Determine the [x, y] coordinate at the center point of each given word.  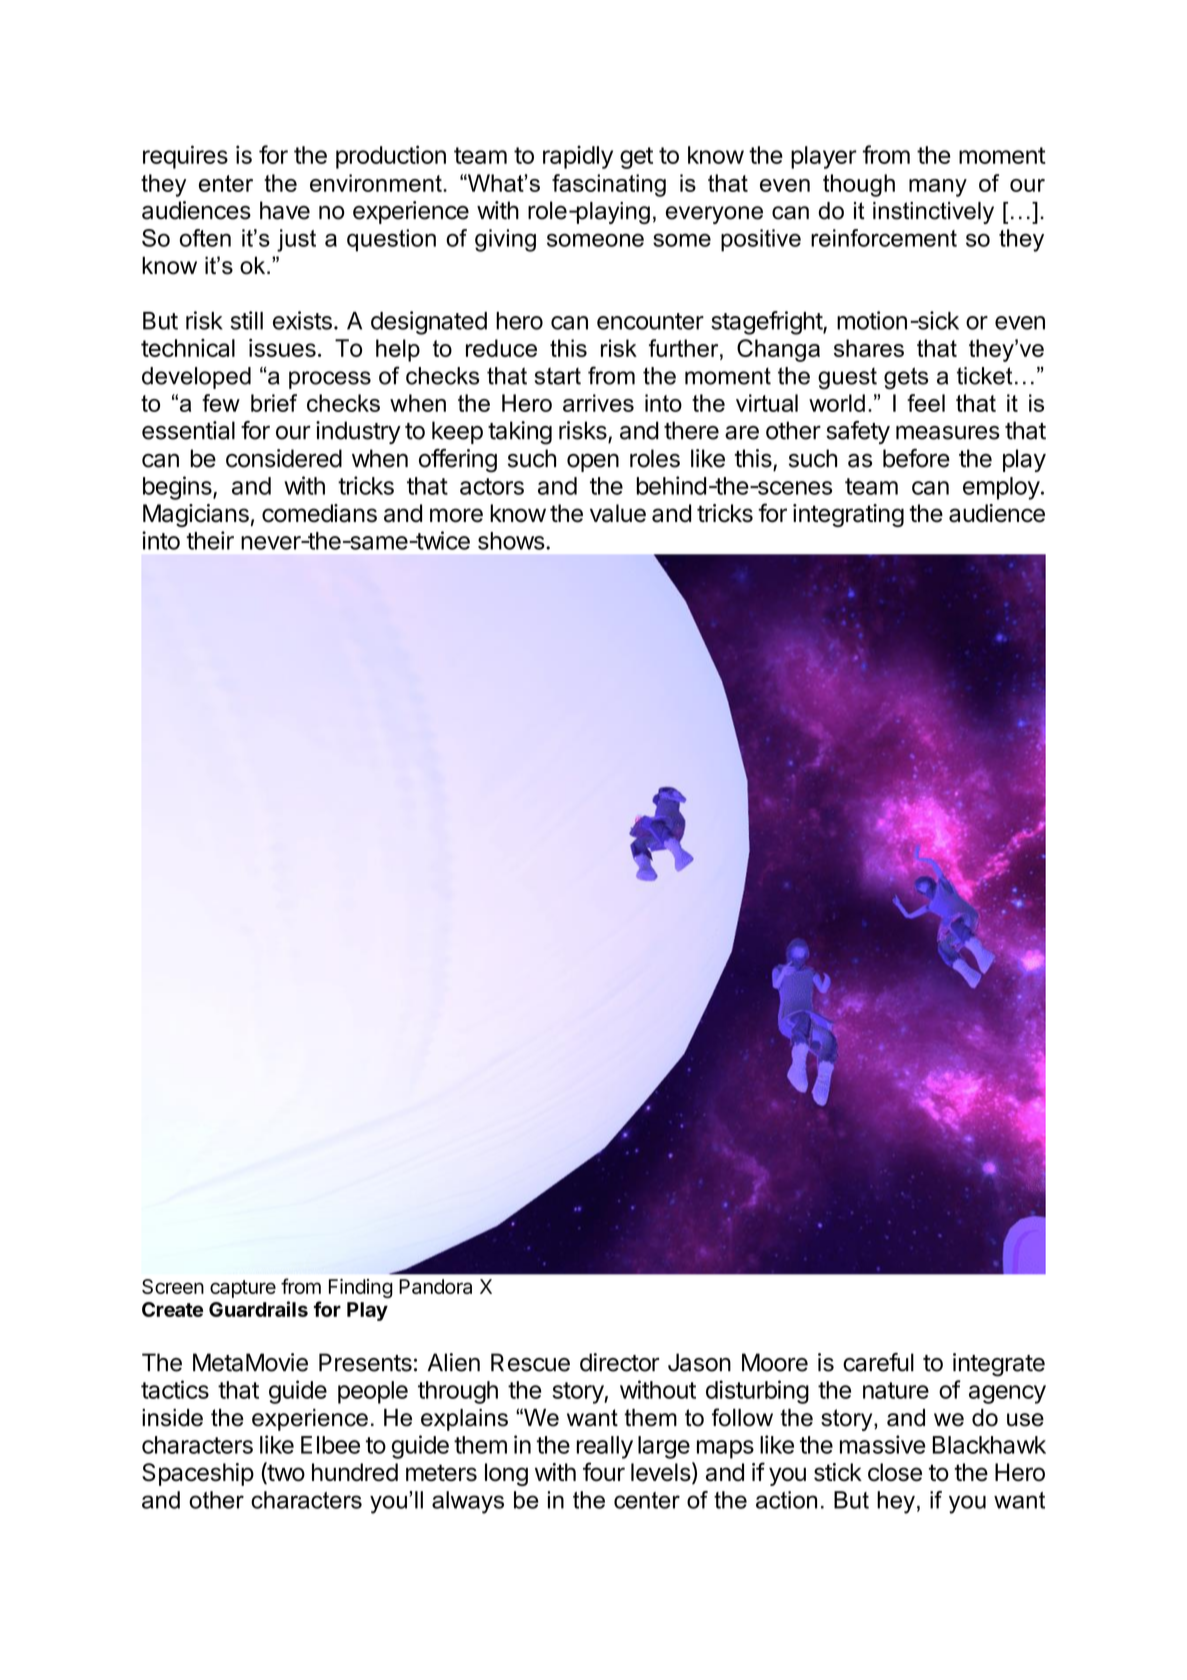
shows [511, 541]
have [285, 210]
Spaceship [198, 1474]
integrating [848, 515]
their [210, 540]
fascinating [609, 185]
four [604, 1472]
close [895, 1472]
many [938, 188]
